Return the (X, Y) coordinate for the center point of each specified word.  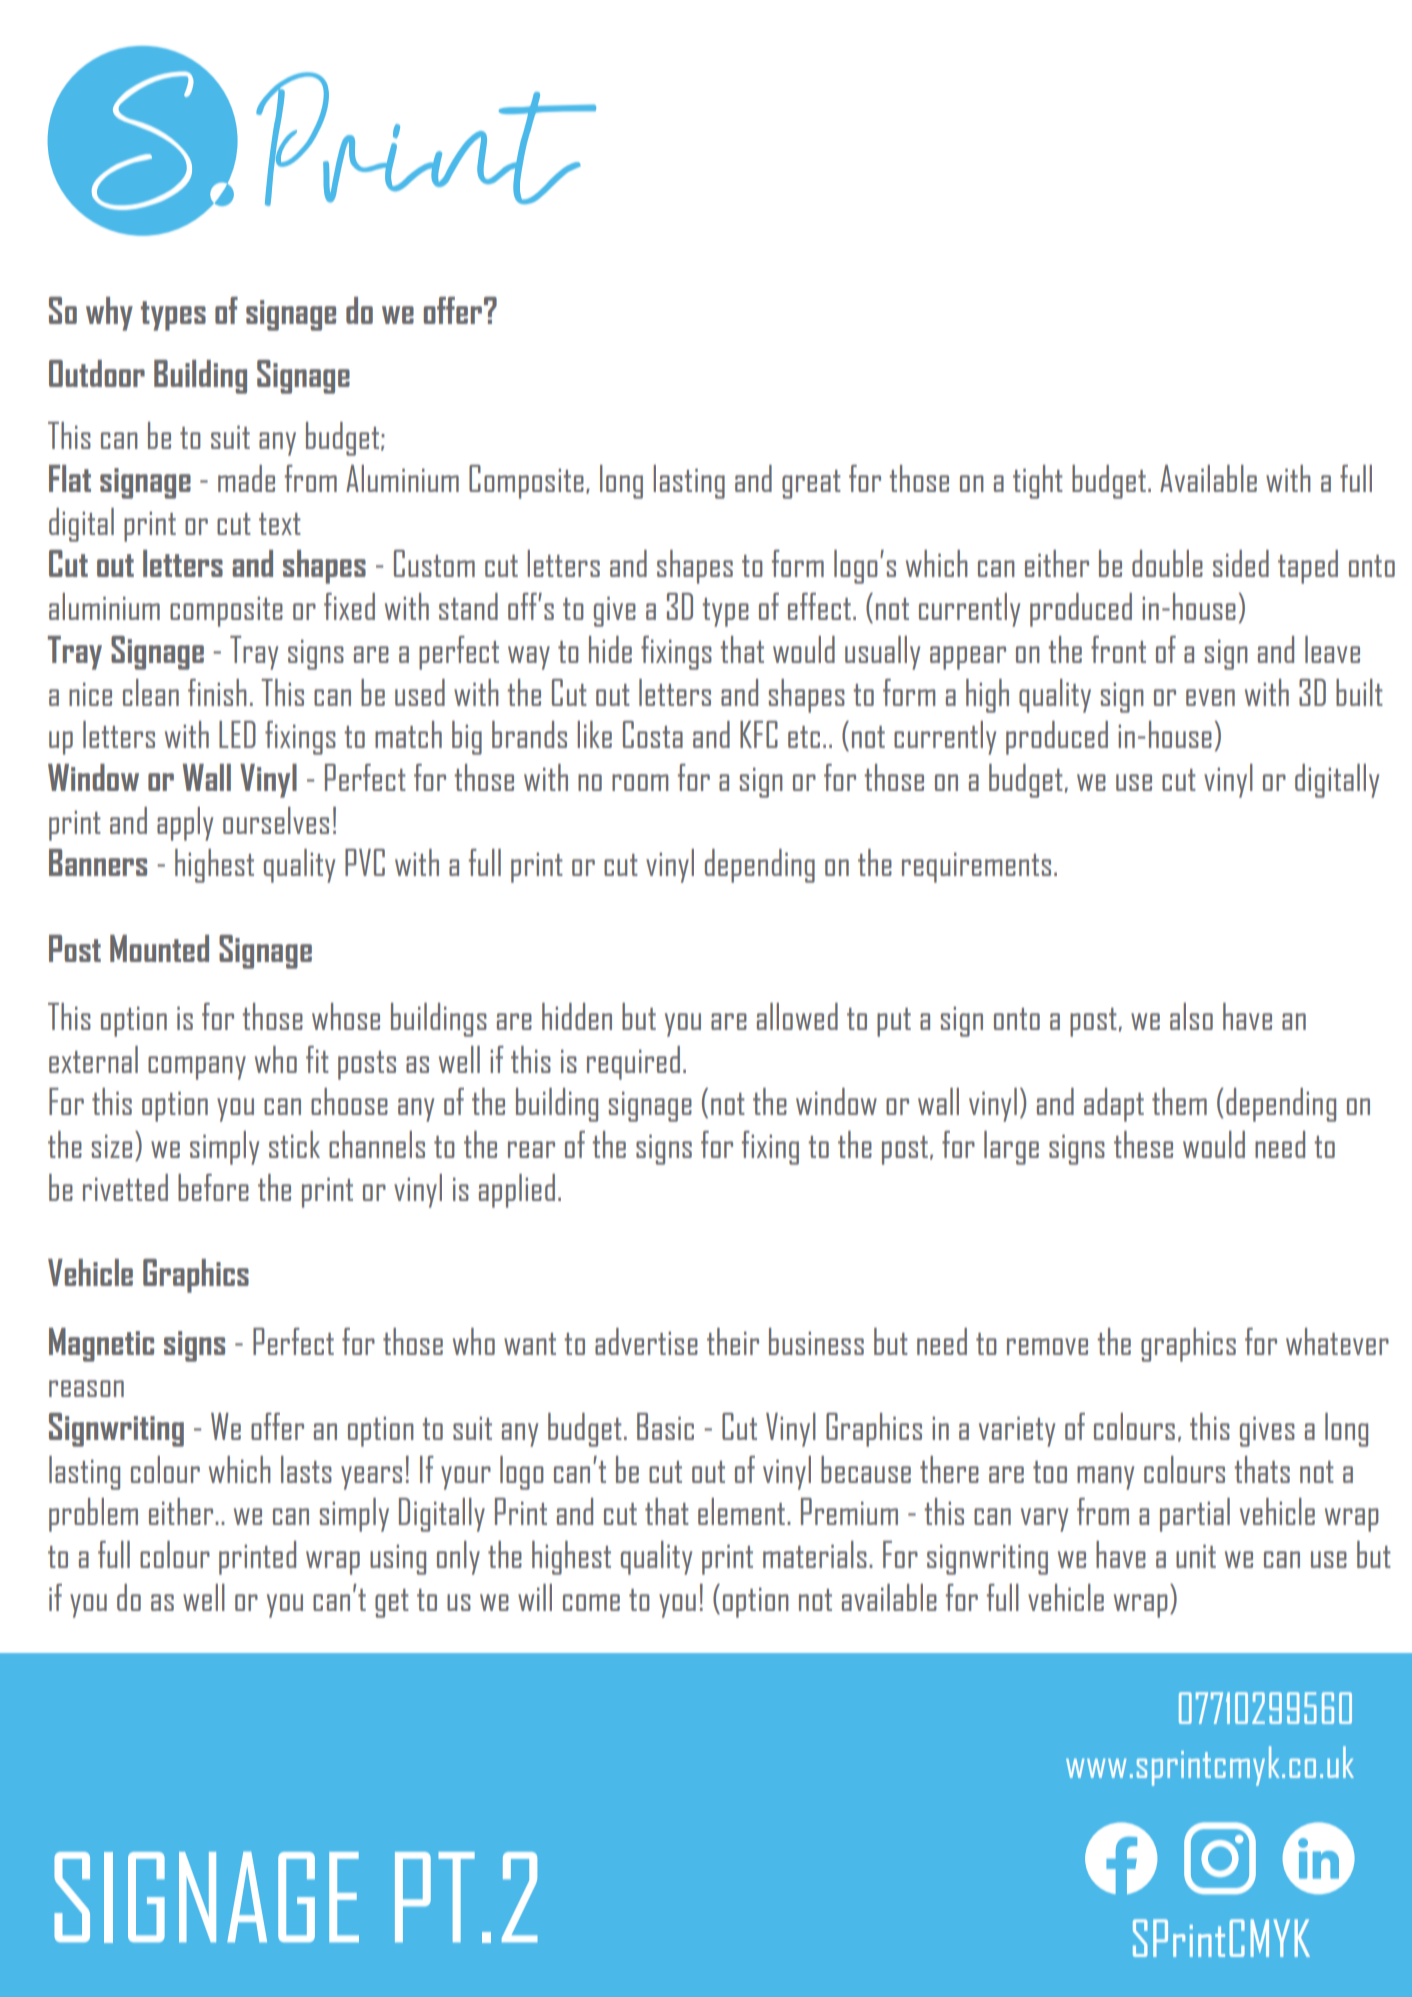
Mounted (159, 948)
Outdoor (97, 373)
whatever (1337, 1341)
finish (217, 692)
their (733, 1341)
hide (610, 649)
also (1191, 1016)
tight (1038, 482)
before (213, 1187)
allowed (797, 1016)
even (1210, 697)
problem (93, 1515)
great (811, 484)
